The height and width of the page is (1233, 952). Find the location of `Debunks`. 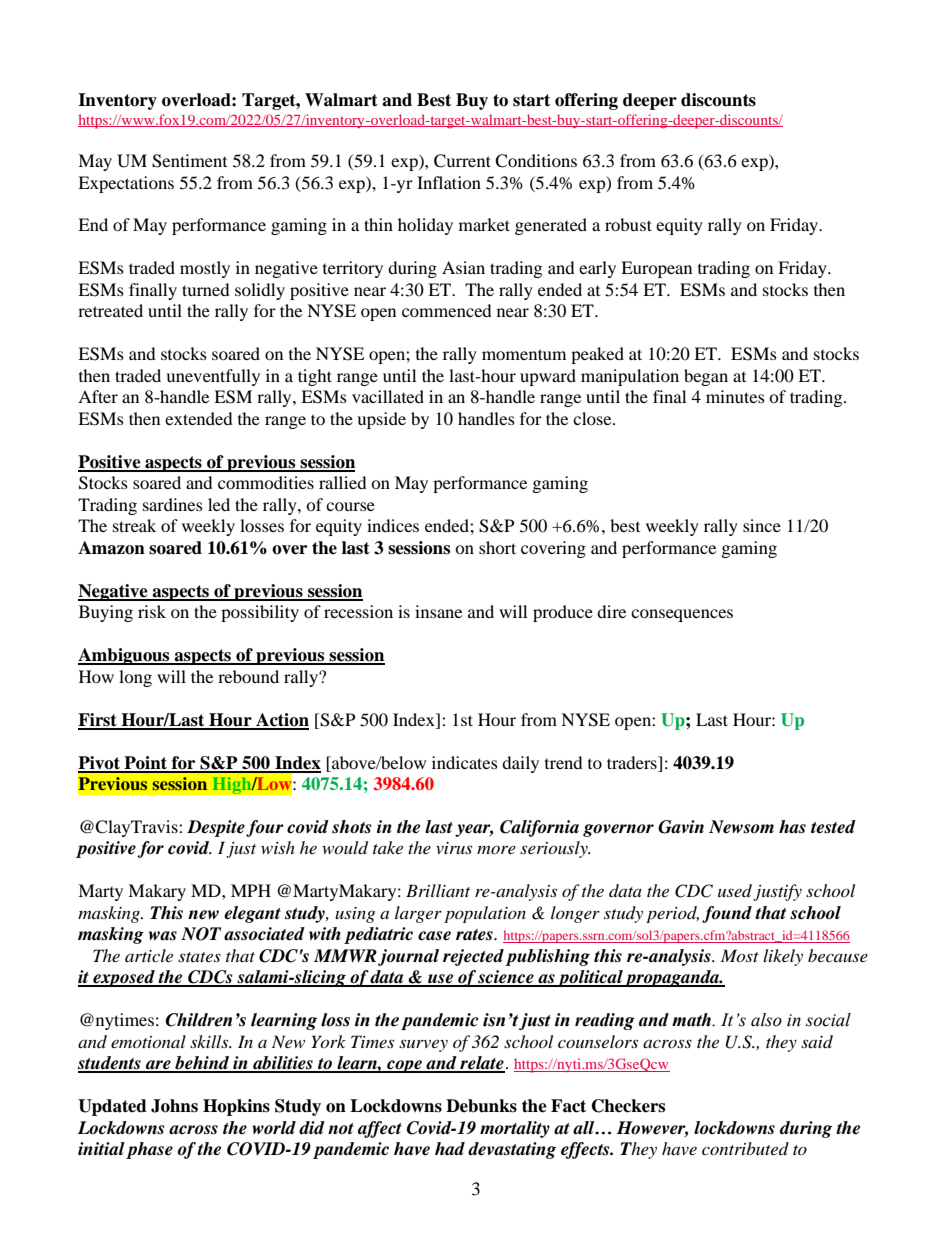

Debunks is located at coordinates (481, 1106).
